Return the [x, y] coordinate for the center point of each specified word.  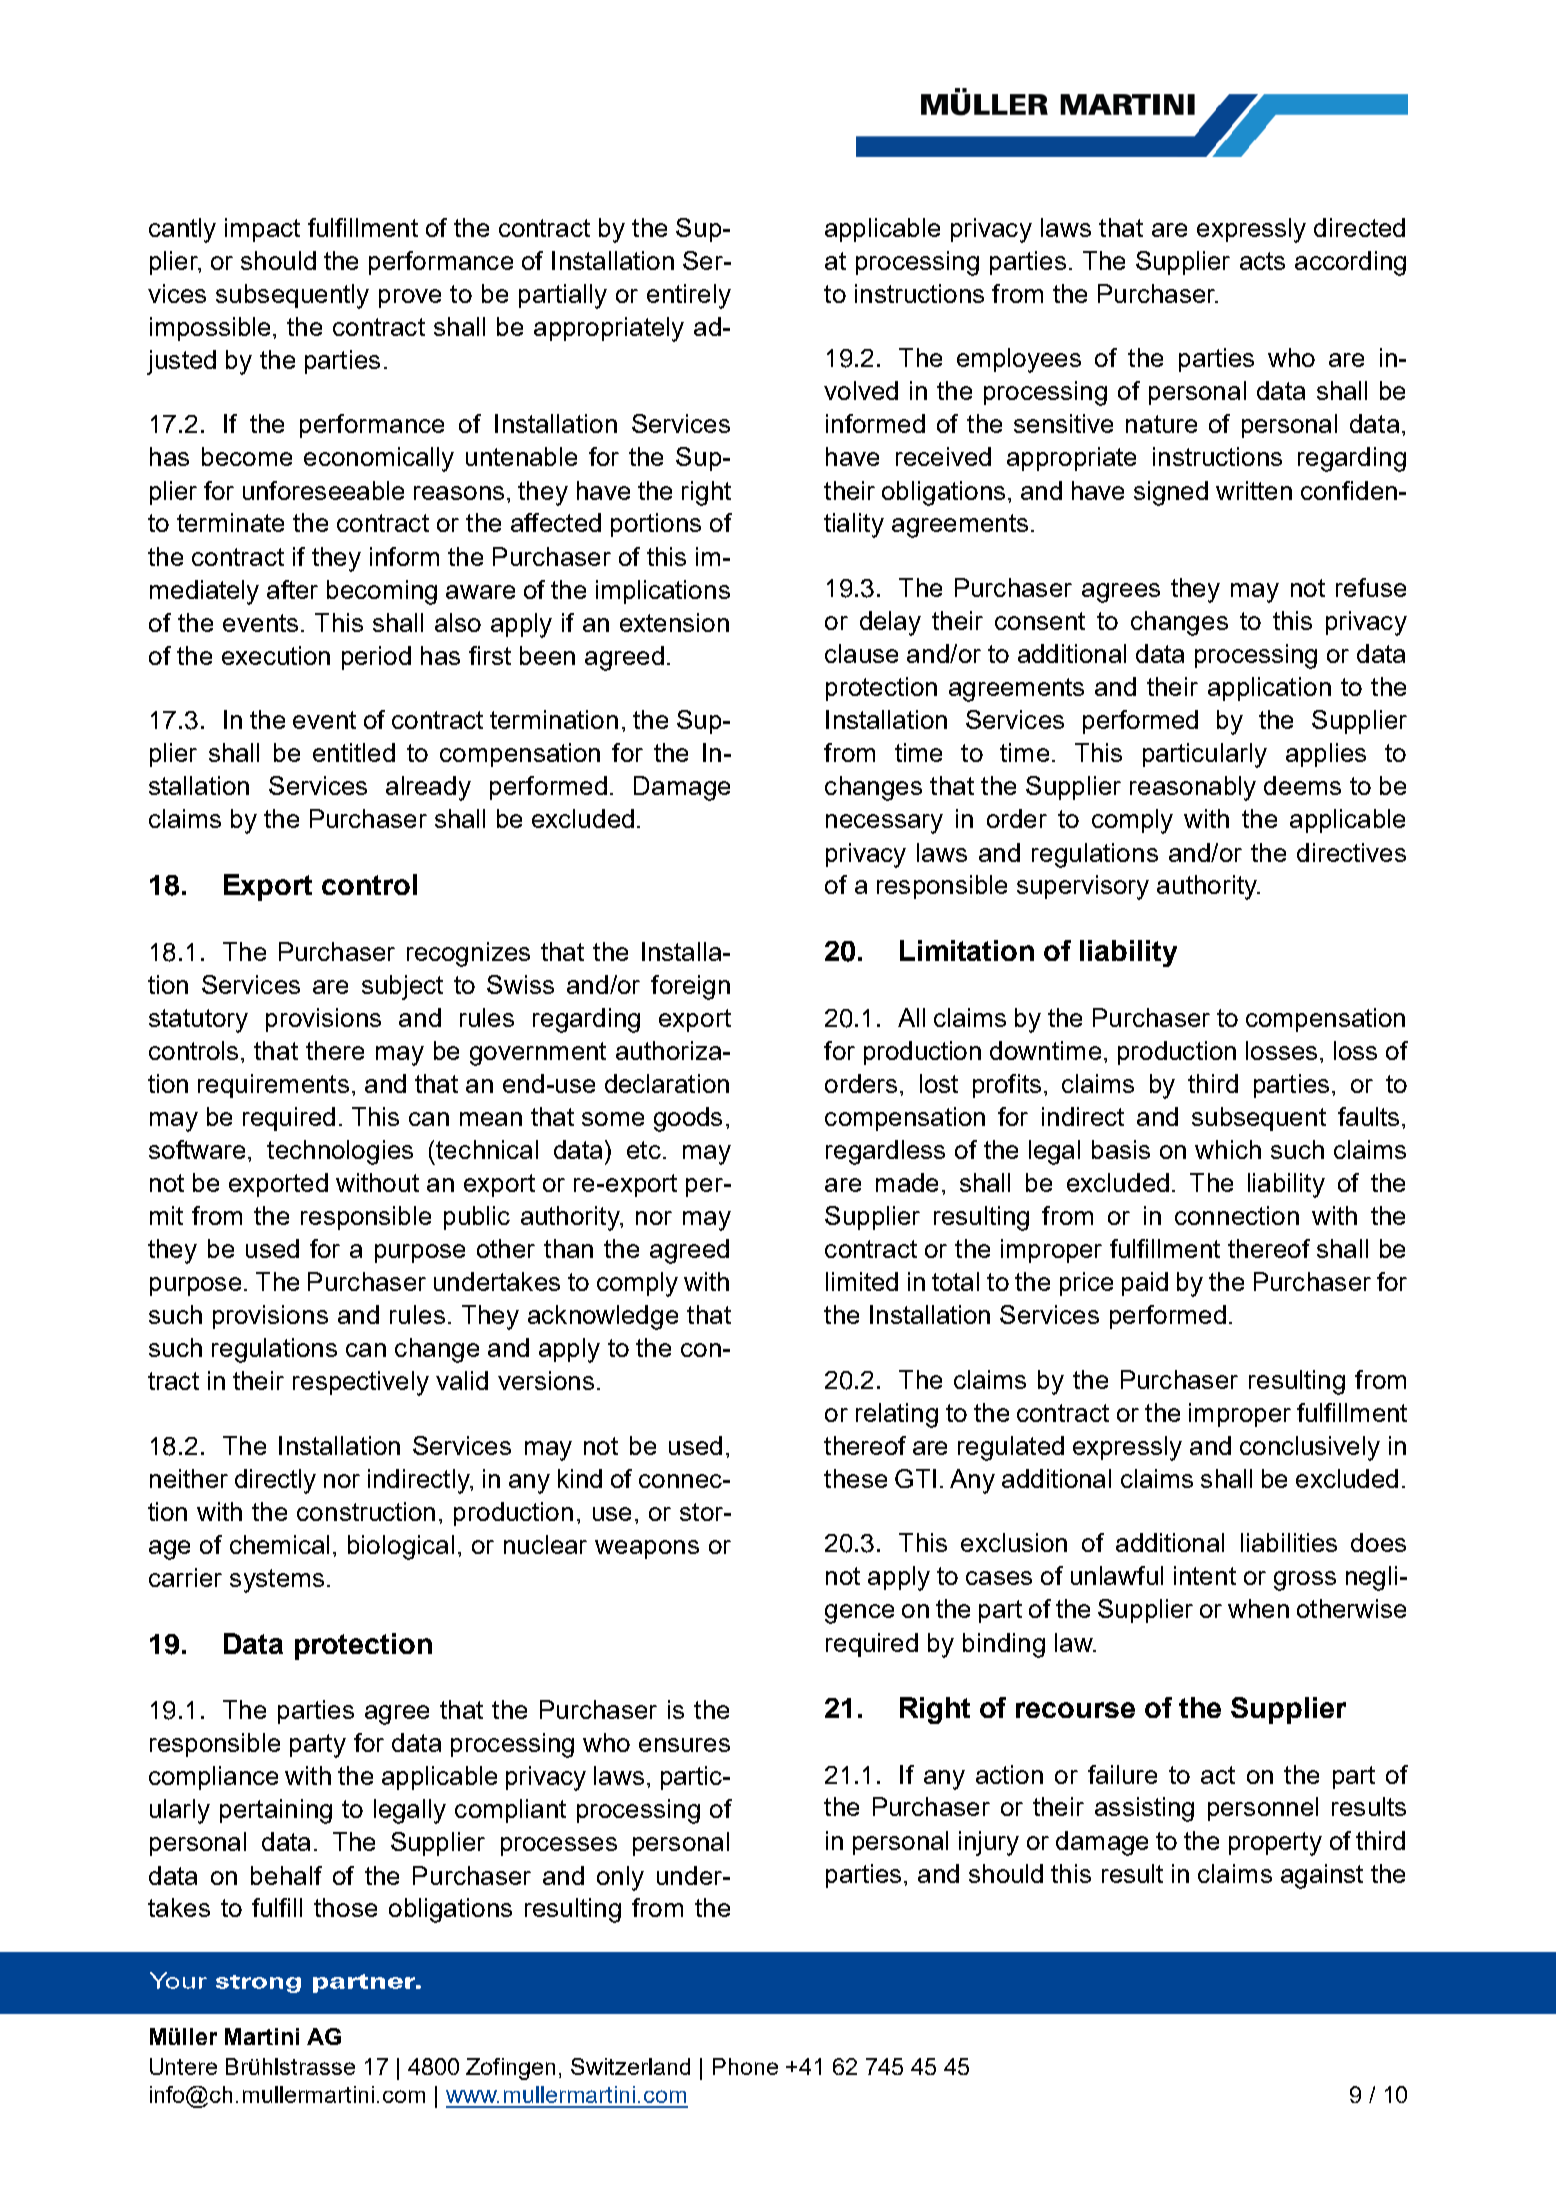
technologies [340, 1152]
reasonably [1193, 788]
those [345, 1907]
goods [688, 1119]
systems [277, 1581]
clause [861, 653]
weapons [647, 1549]
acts [1262, 261]
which [1228, 1149]
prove [410, 298]
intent [1205, 1575]
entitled [354, 752]
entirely [689, 296]
